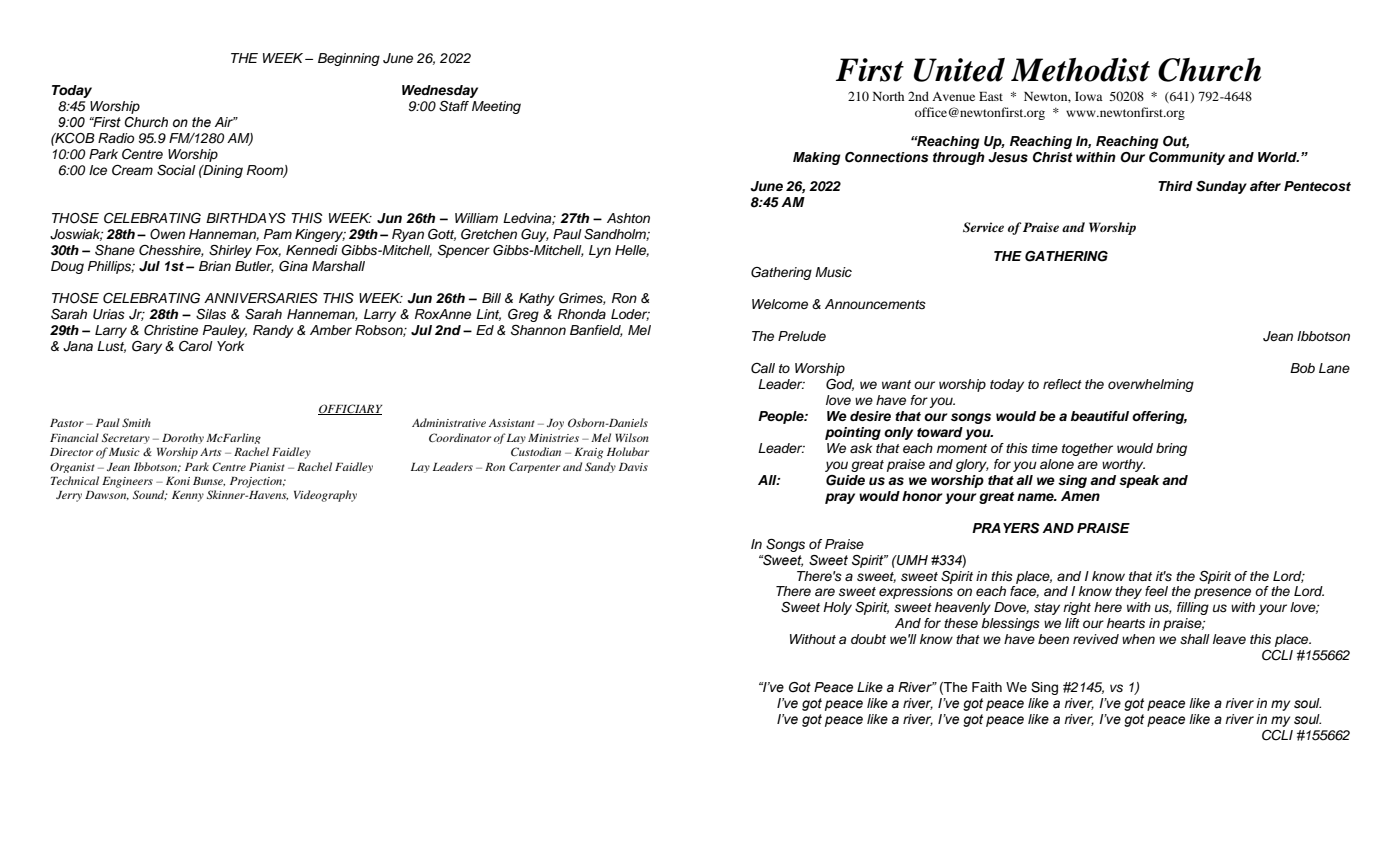 The image size is (1400, 850). What do you see at coordinates (215, 266) in the screenshot?
I see `Brian` at bounding box center [215, 266].
